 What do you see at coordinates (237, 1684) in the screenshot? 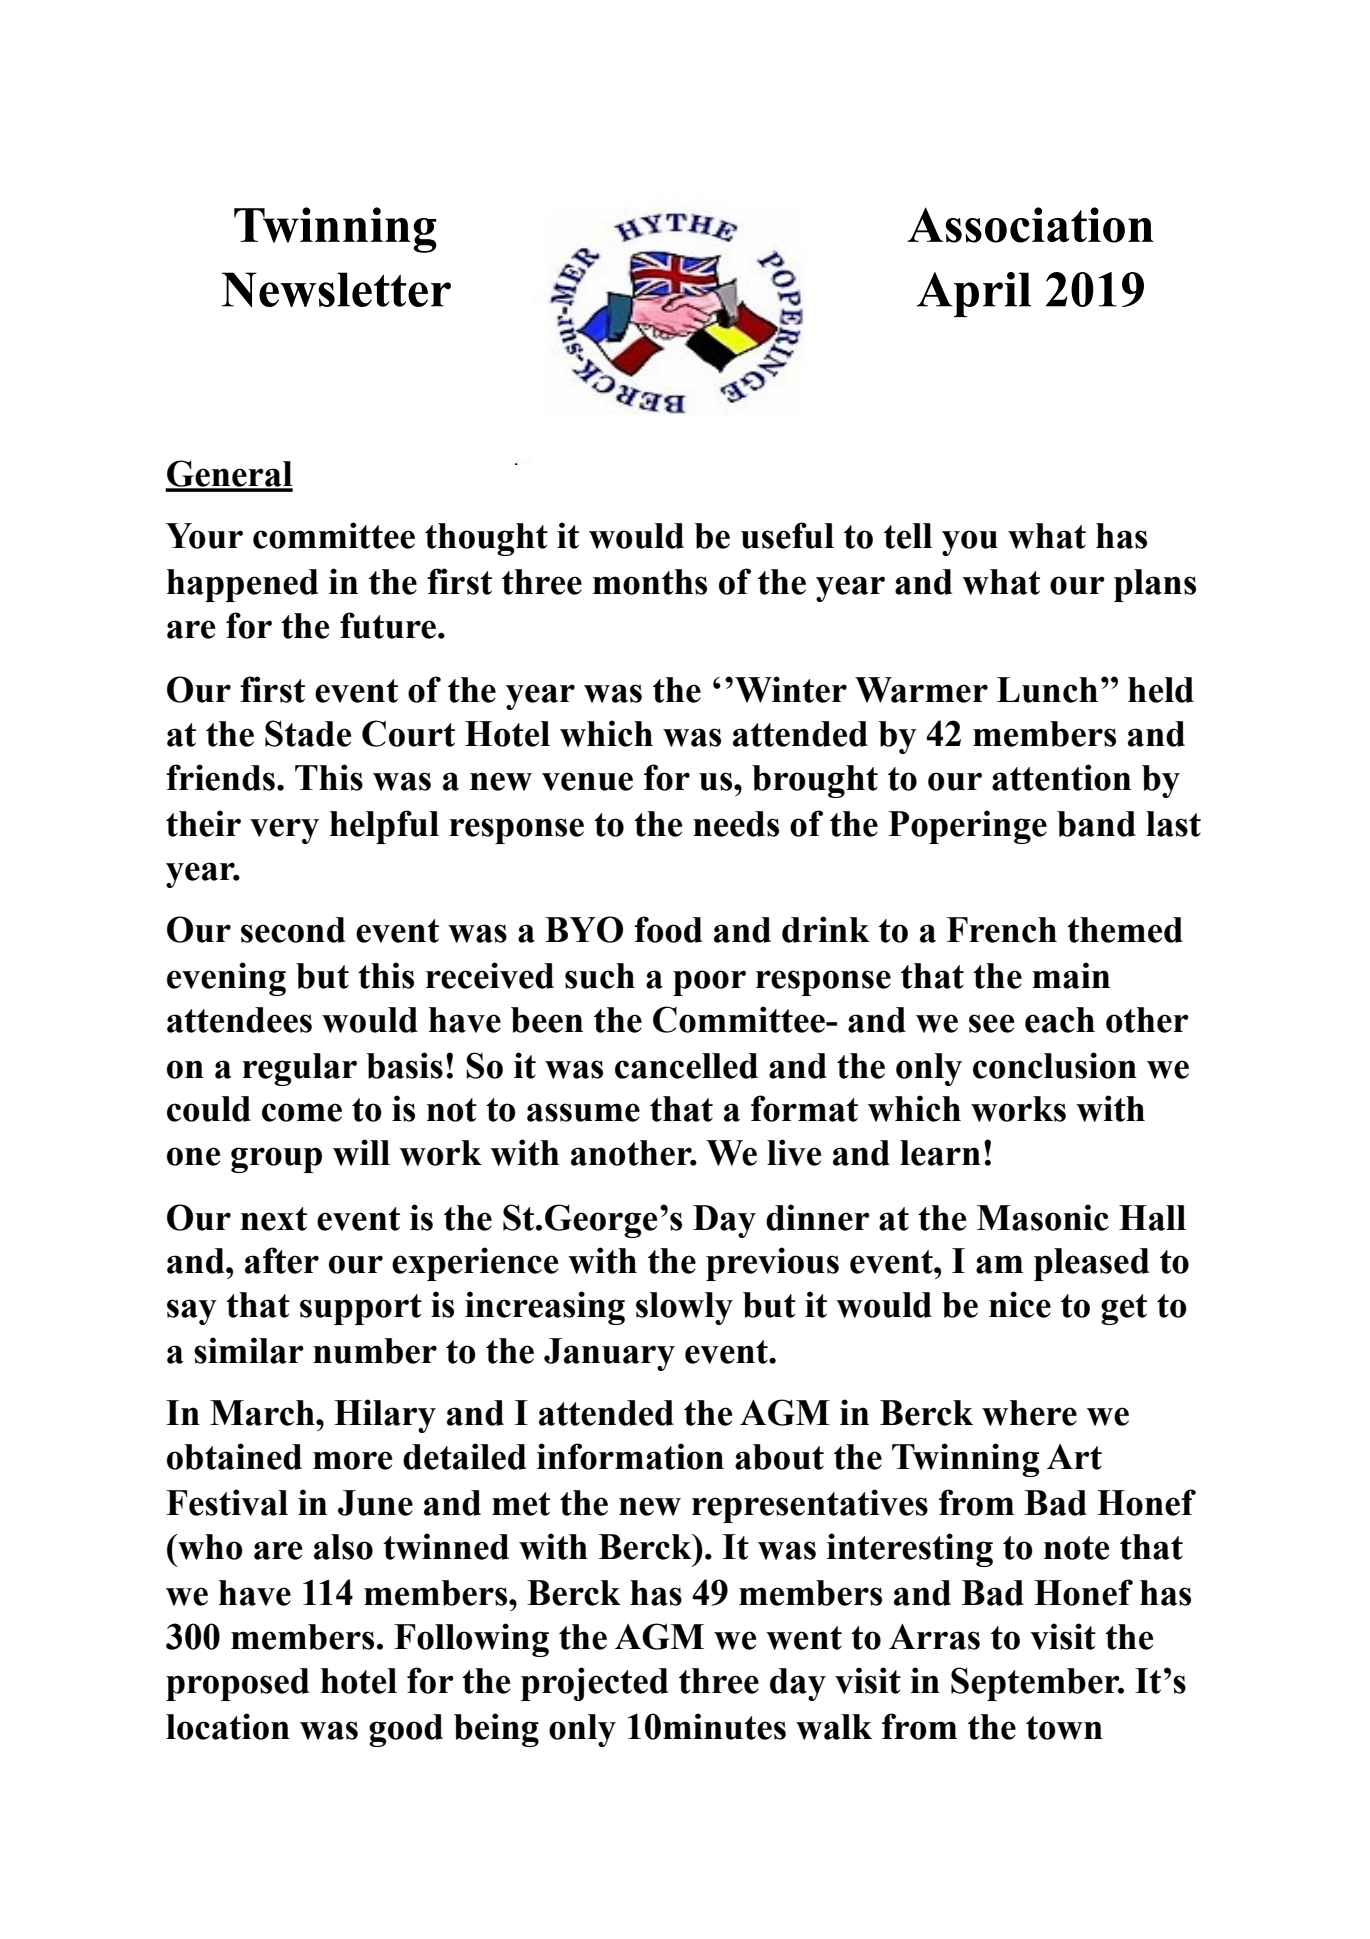
I see `proposed` at bounding box center [237, 1684].
